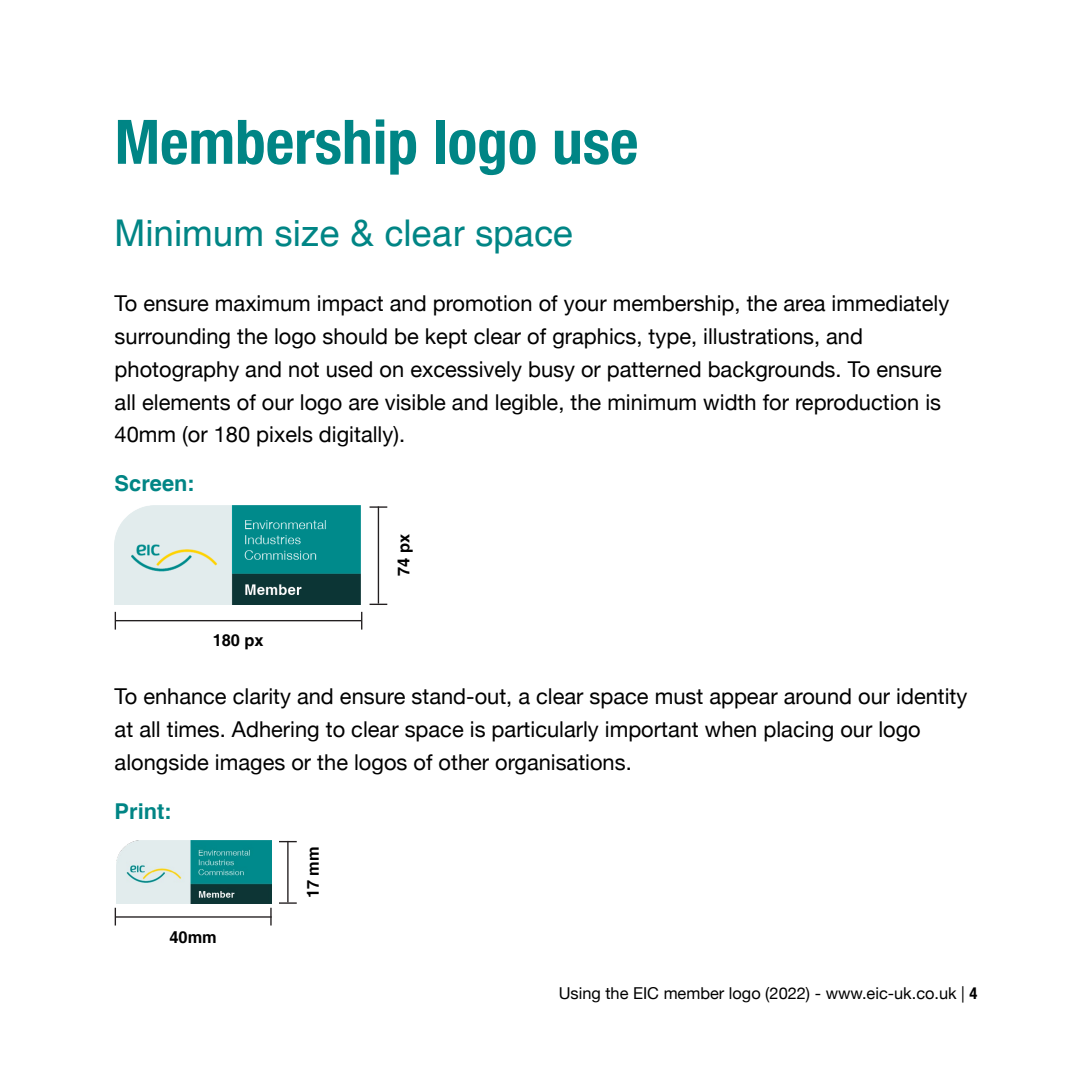  What do you see at coordinates (307, 233) in the screenshot?
I see `size` at bounding box center [307, 233].
